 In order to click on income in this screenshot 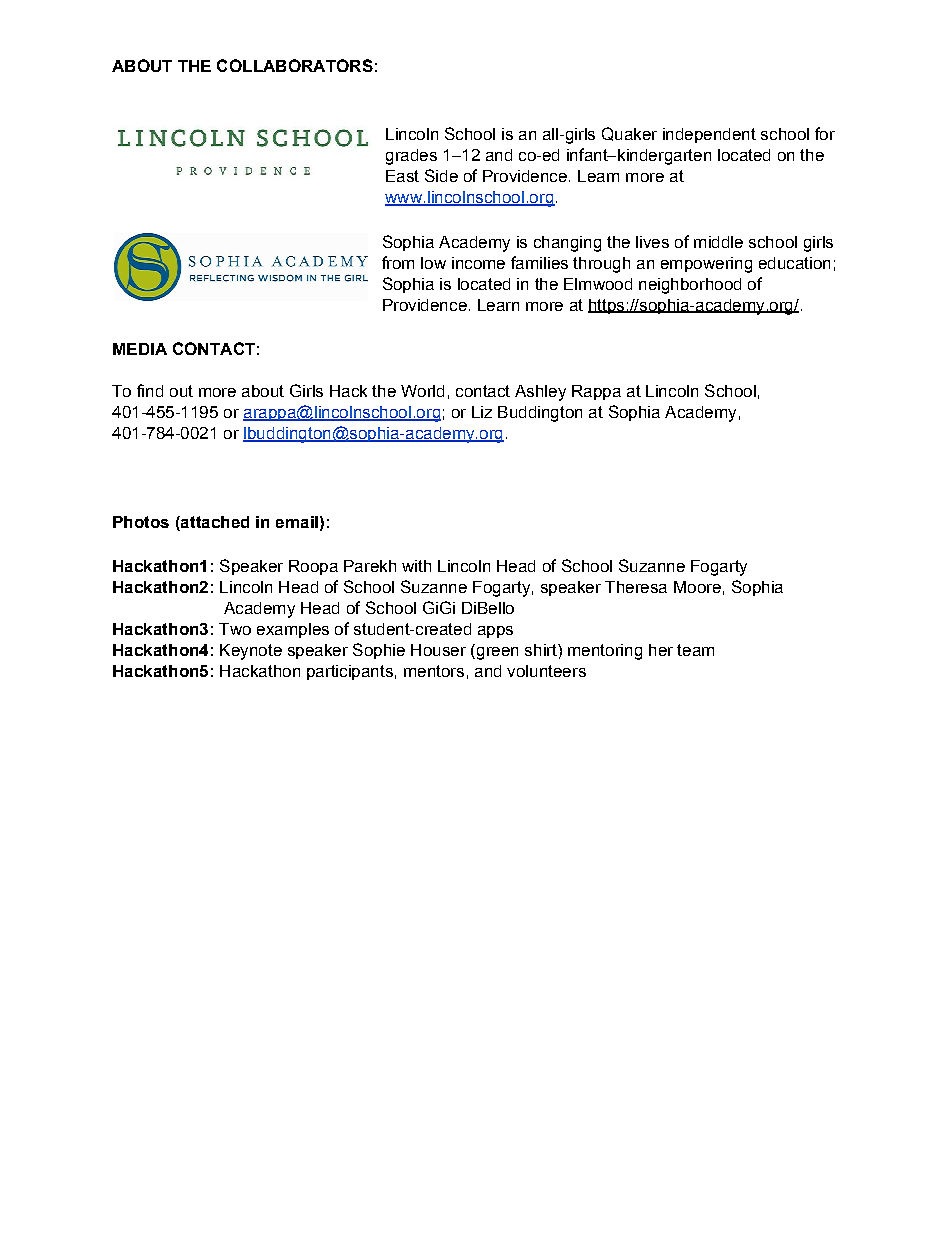, I will do `click(478, 263)`.
